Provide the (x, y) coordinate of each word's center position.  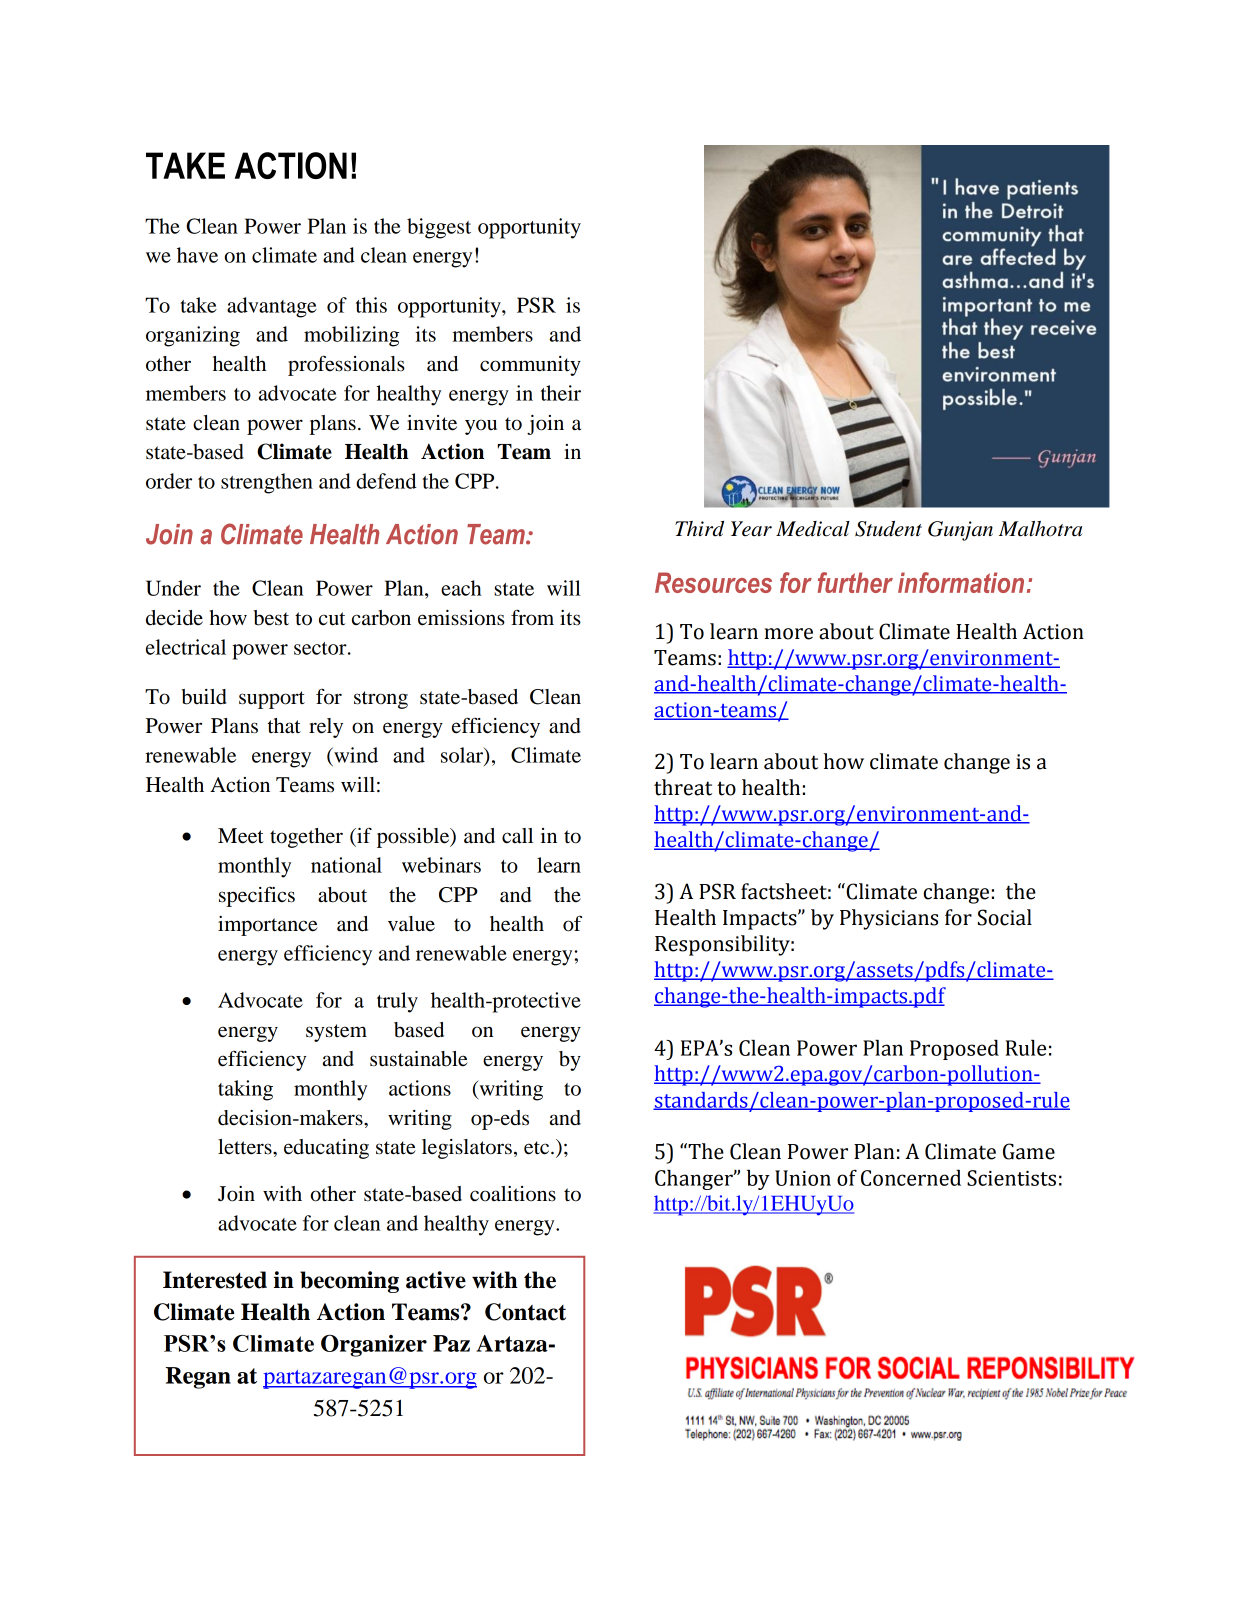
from (532, 617)
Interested (215, 1280)
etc (538, 1148)
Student (888, 529)
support (272, 700)
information (961, 582)
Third (699, 529)
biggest (439, 228)
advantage (272, 307)
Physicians (889, 919)
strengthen (267, 483)
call (517, 836)
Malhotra (1040, 529)
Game (1029, 1151)
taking (245, 1090)
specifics (257, 896)
